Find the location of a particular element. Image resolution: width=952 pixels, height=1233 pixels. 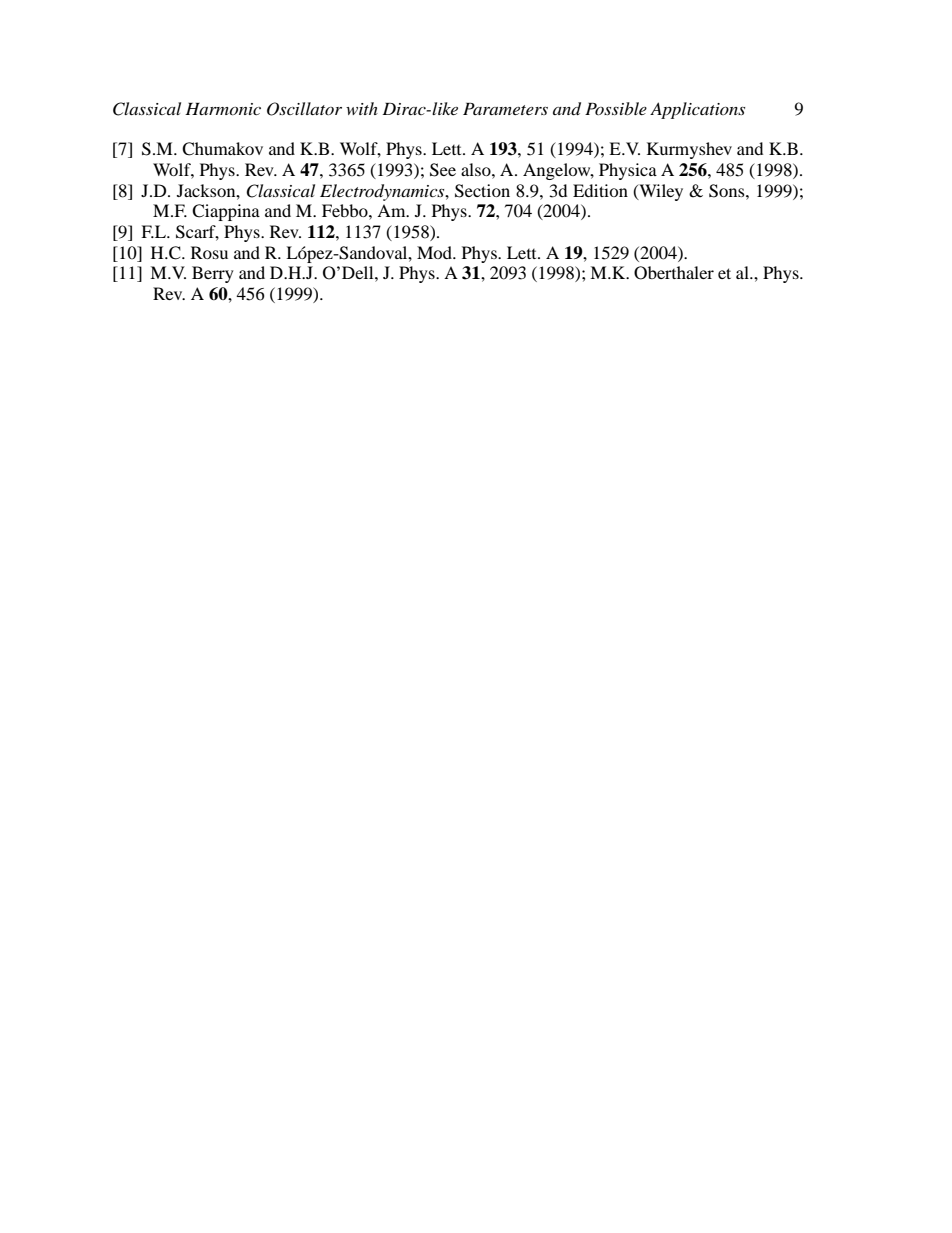

Berry is located at coordinates (213, 274).
